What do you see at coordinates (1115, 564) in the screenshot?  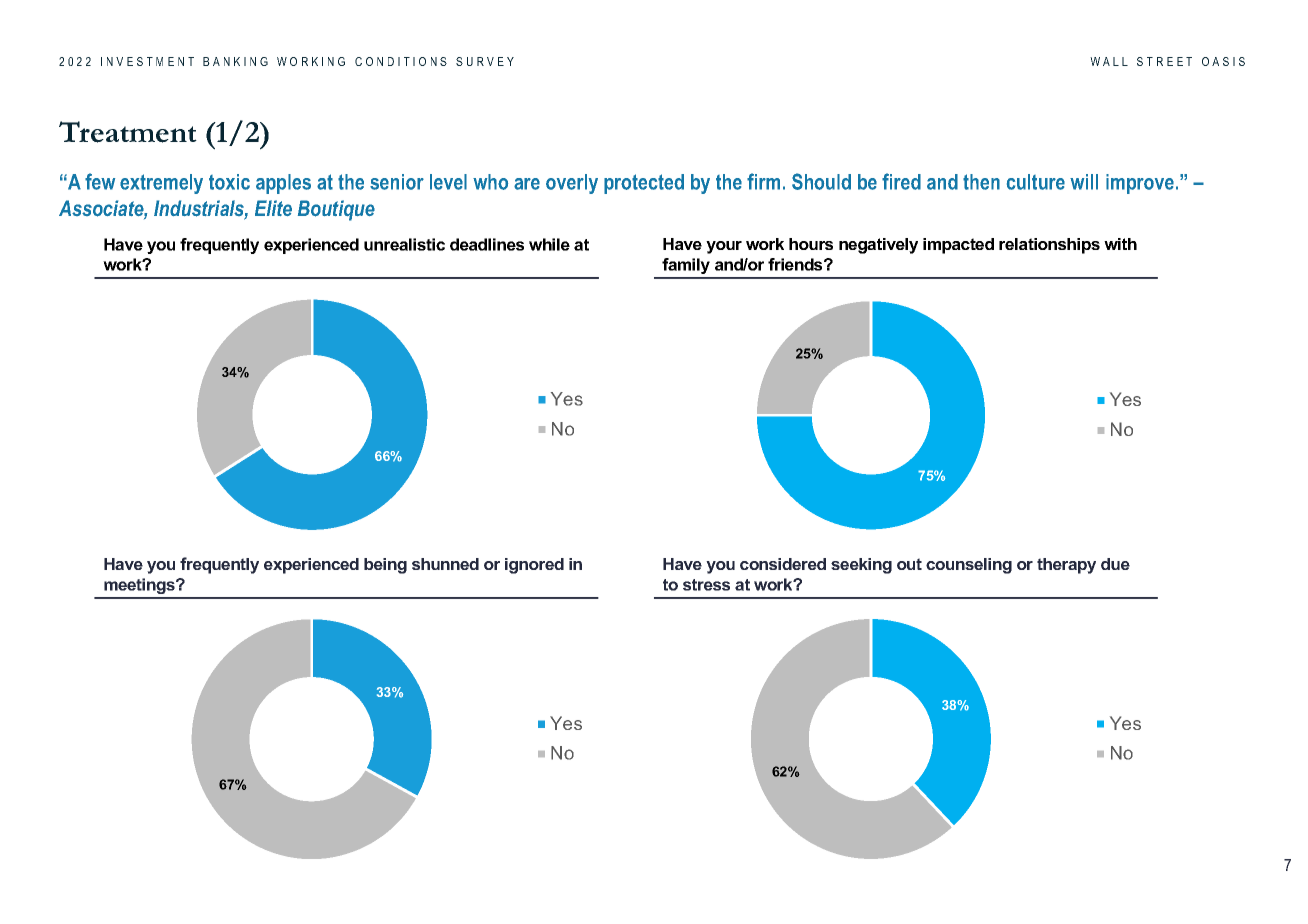 I see `due` at bounding box center [1115, 564].
